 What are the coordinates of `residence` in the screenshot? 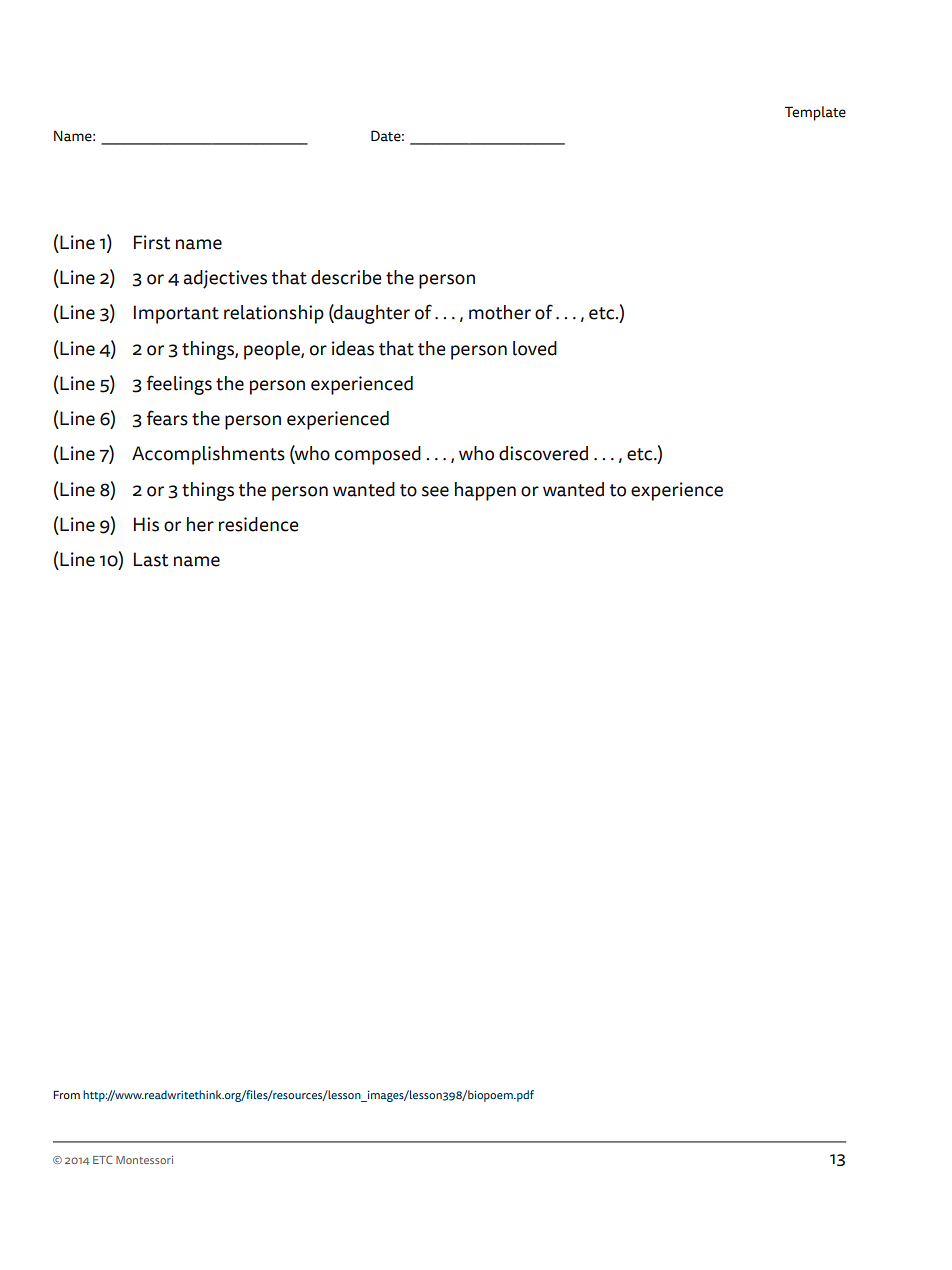 It's located at (258, 524).
